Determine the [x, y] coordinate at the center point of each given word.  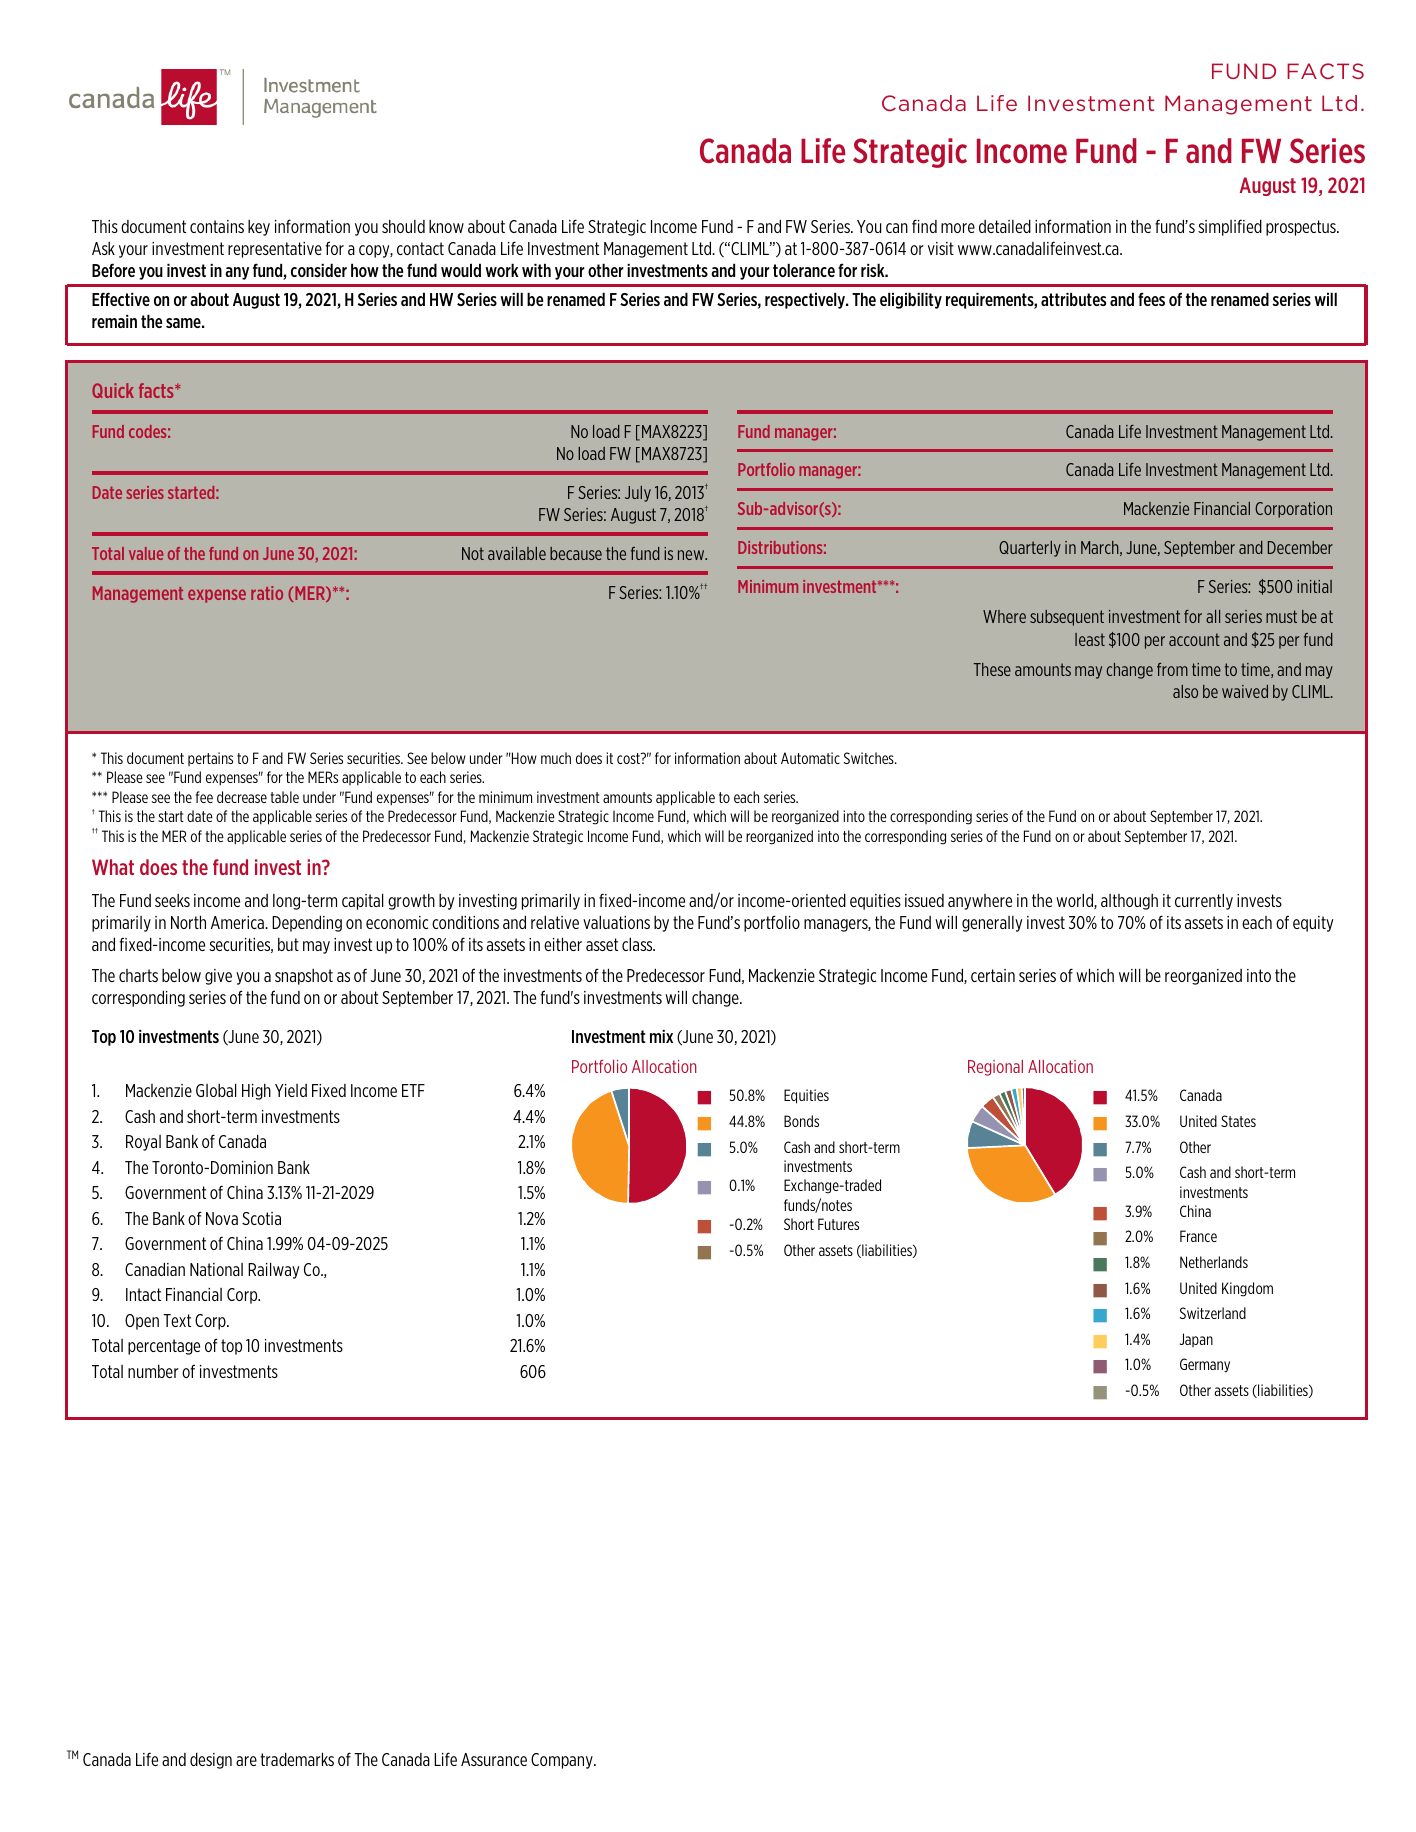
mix [661, 1036]
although [1129, 902]
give [218, 977]
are [246, 1761]
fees [1151, 299]
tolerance [804, 270]
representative [275, 250]
